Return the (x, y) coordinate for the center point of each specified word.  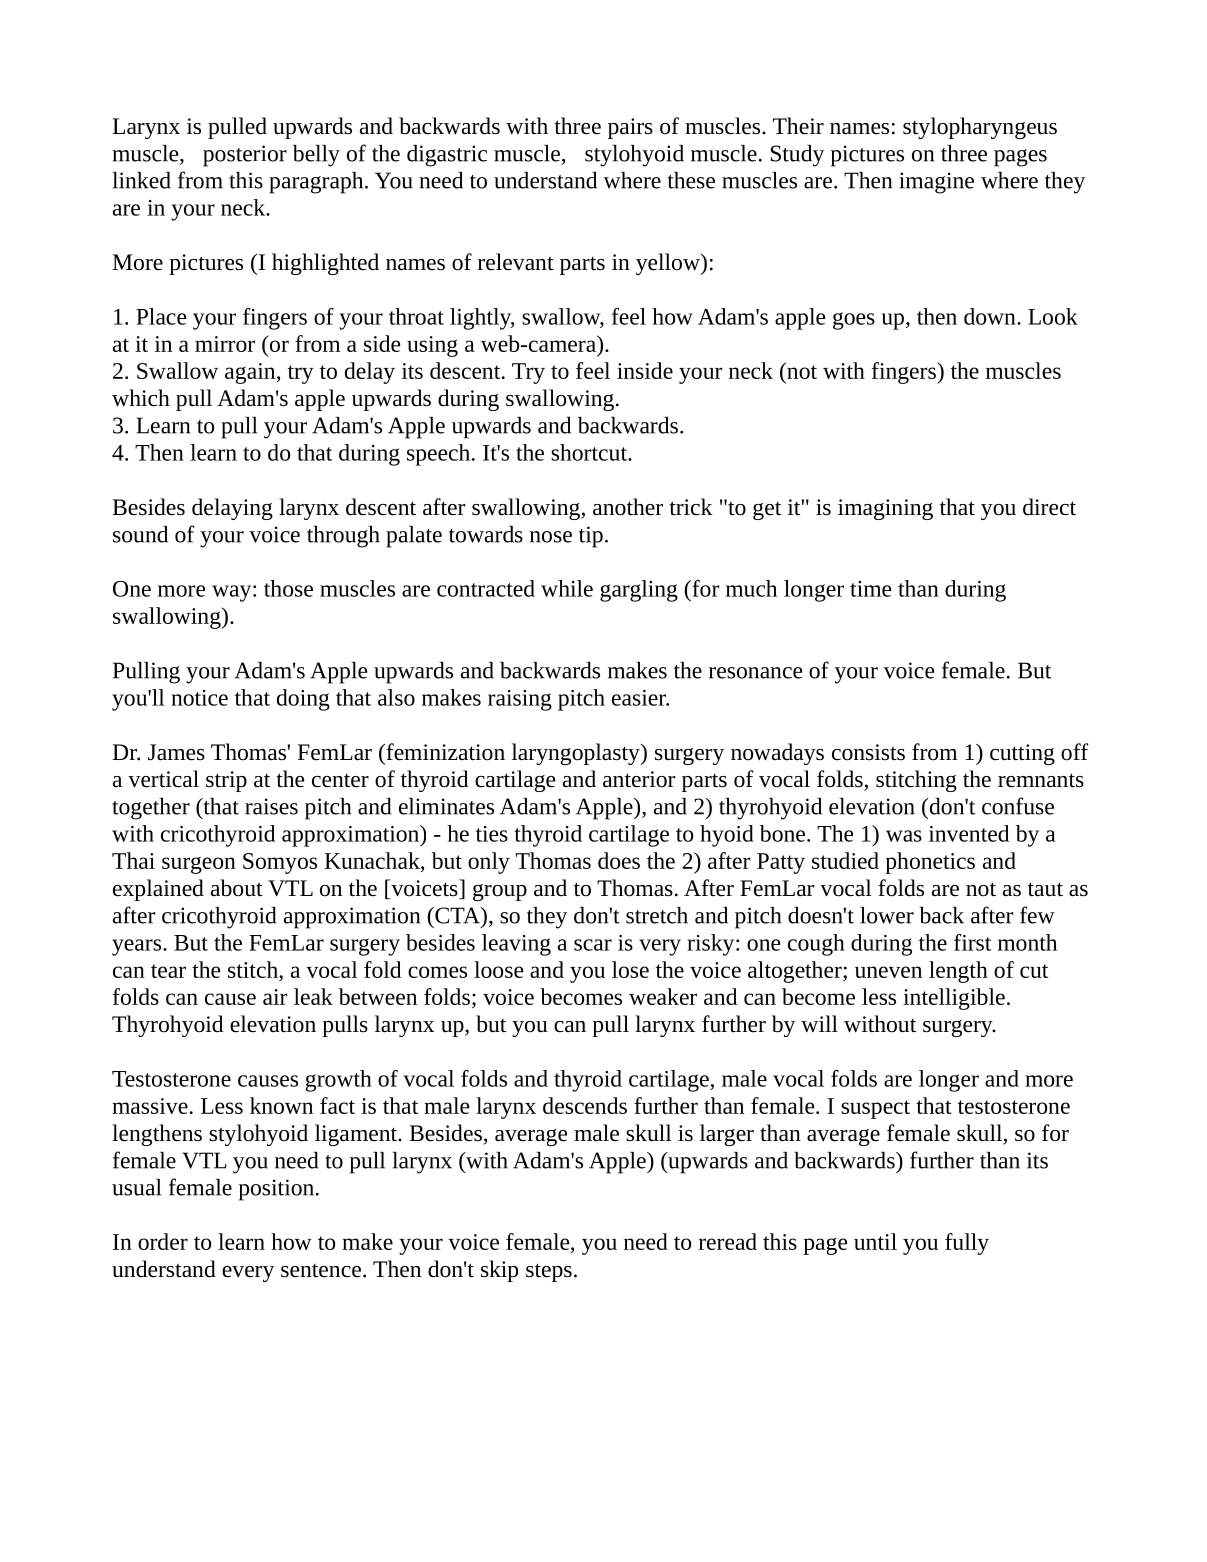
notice (199, 698)
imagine (936, 183)
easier (640, 698)
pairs (630, 128)
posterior (245, 156)
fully (967, 1244)
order (163, 1241)
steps (549, 1272)
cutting (1022, 754)
